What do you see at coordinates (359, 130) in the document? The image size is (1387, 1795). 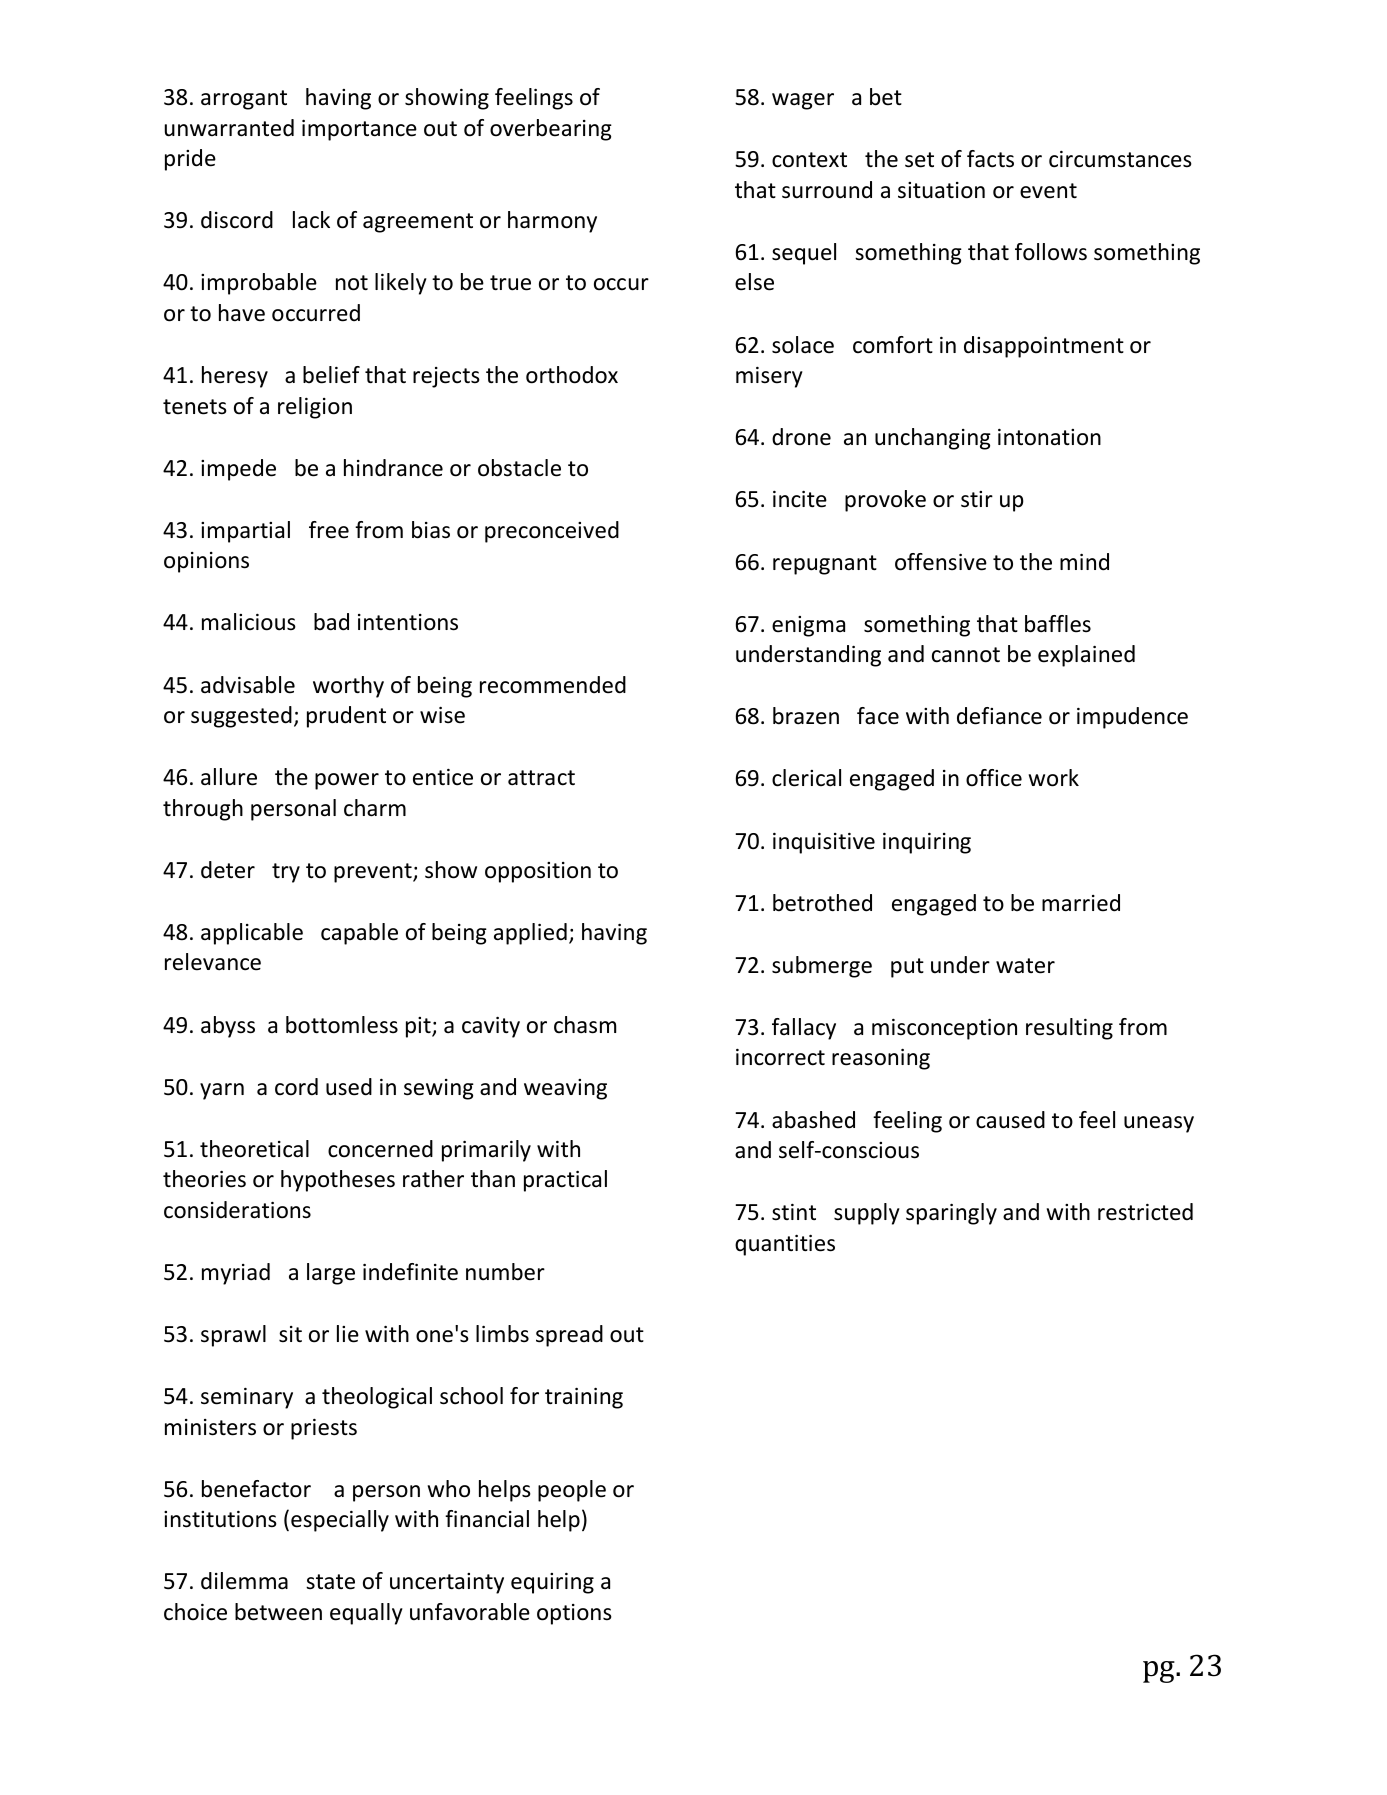 I see `importance` at bounding box center [359, 130].
